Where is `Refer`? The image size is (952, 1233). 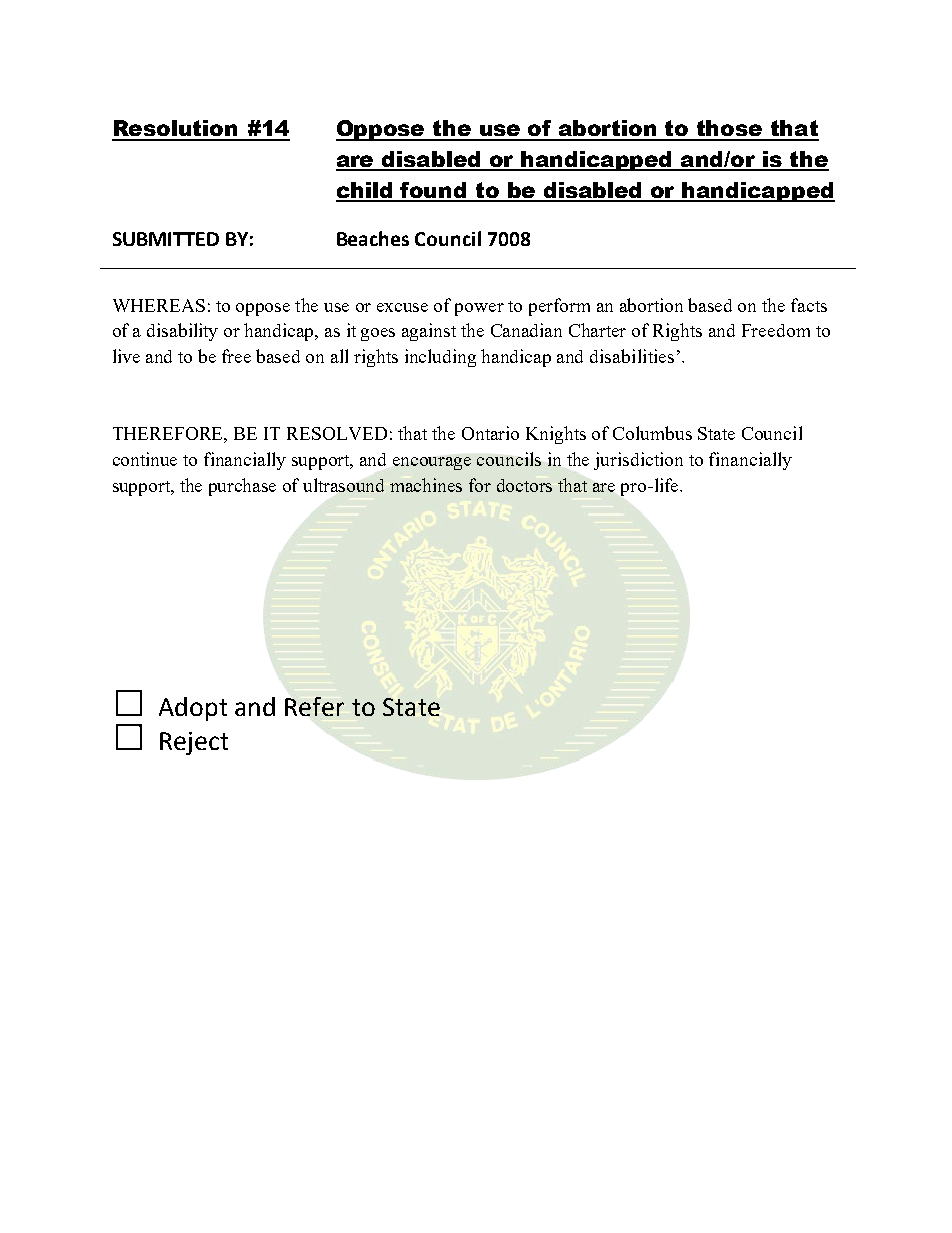
Refer is located at coordinates (314, 706).
